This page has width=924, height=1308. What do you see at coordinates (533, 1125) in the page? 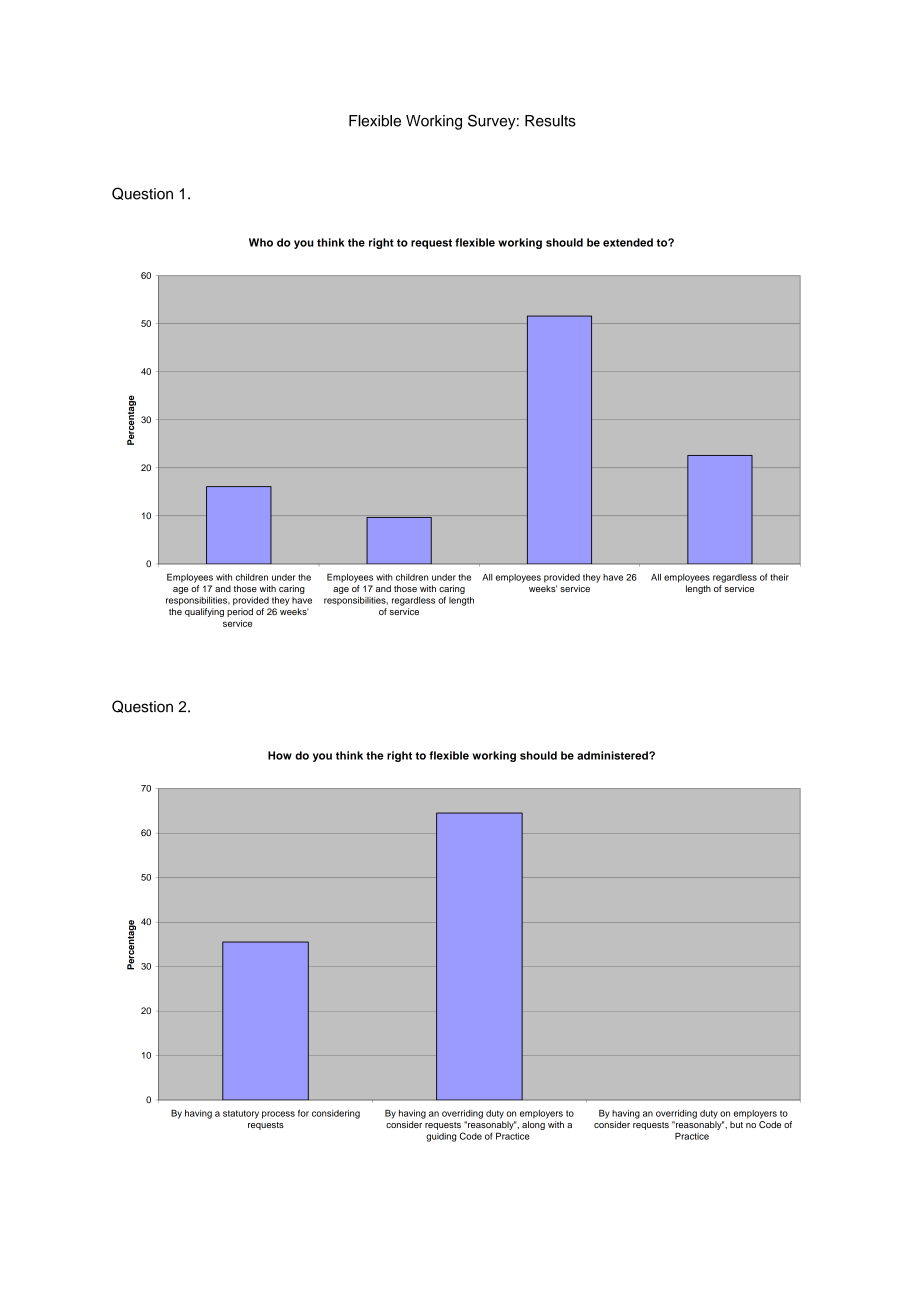
I see `along` at bounding box center [533, 1125].
